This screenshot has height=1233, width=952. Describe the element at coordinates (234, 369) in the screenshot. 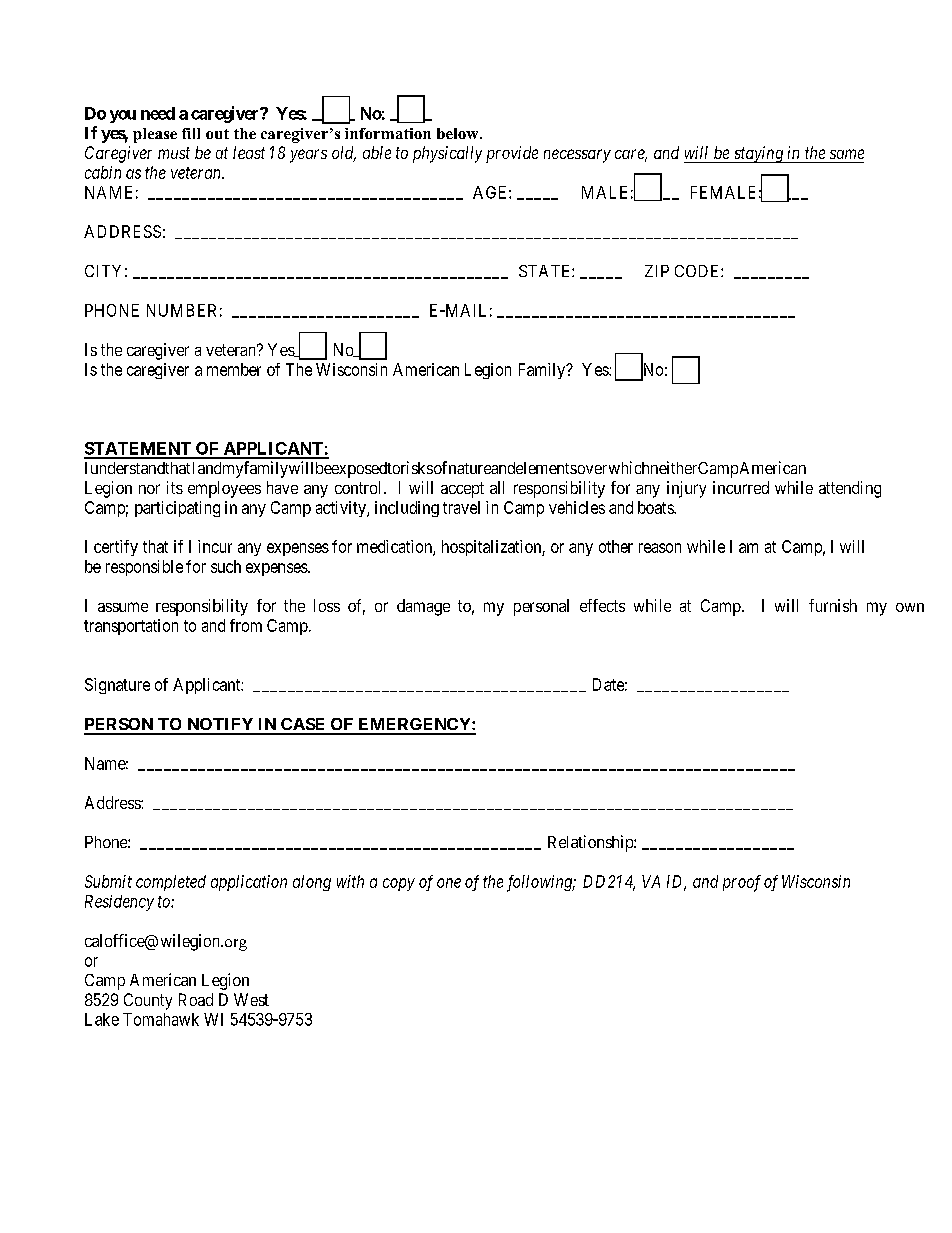

I see `member` at that location.
